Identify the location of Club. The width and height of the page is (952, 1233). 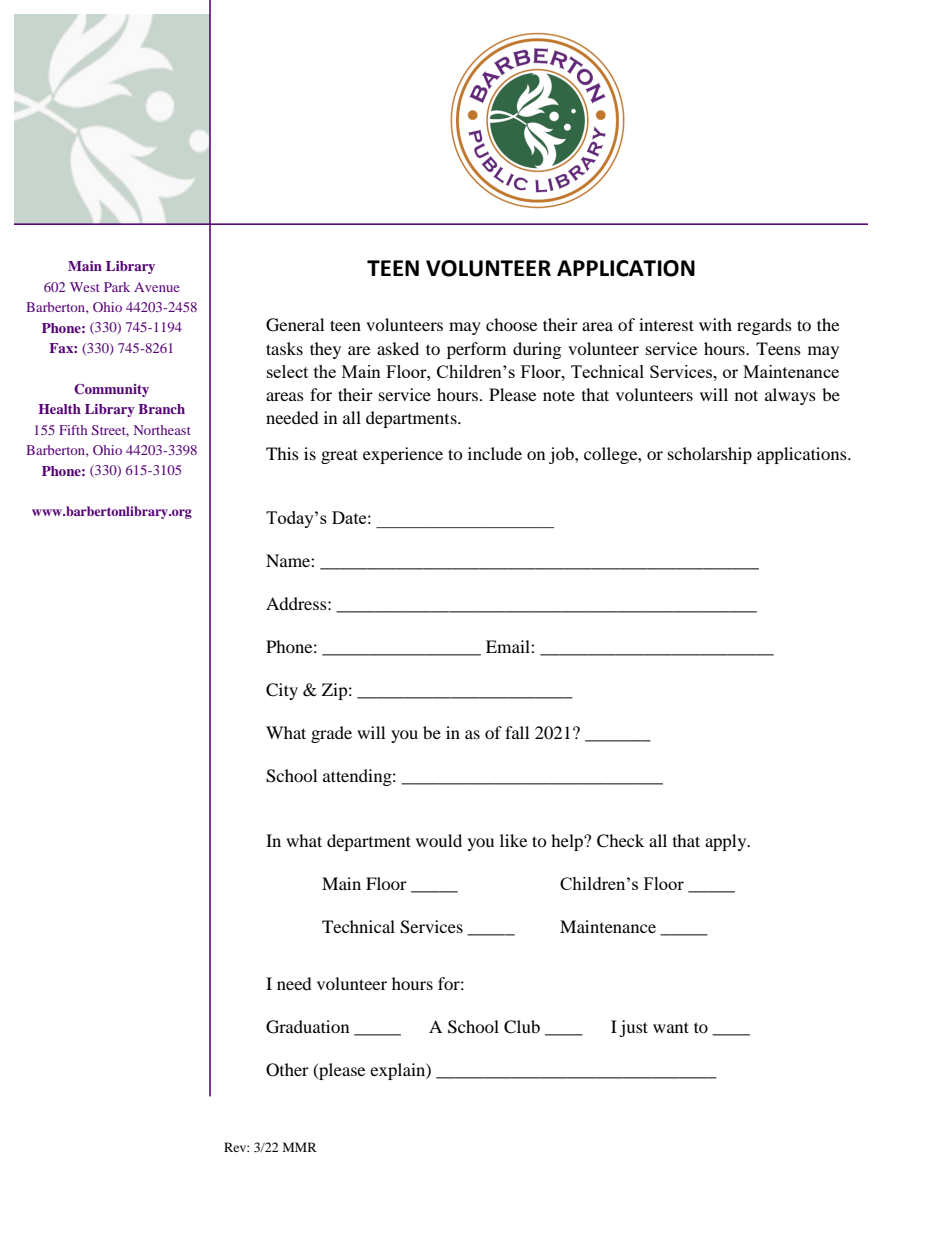
(522, 1027).
